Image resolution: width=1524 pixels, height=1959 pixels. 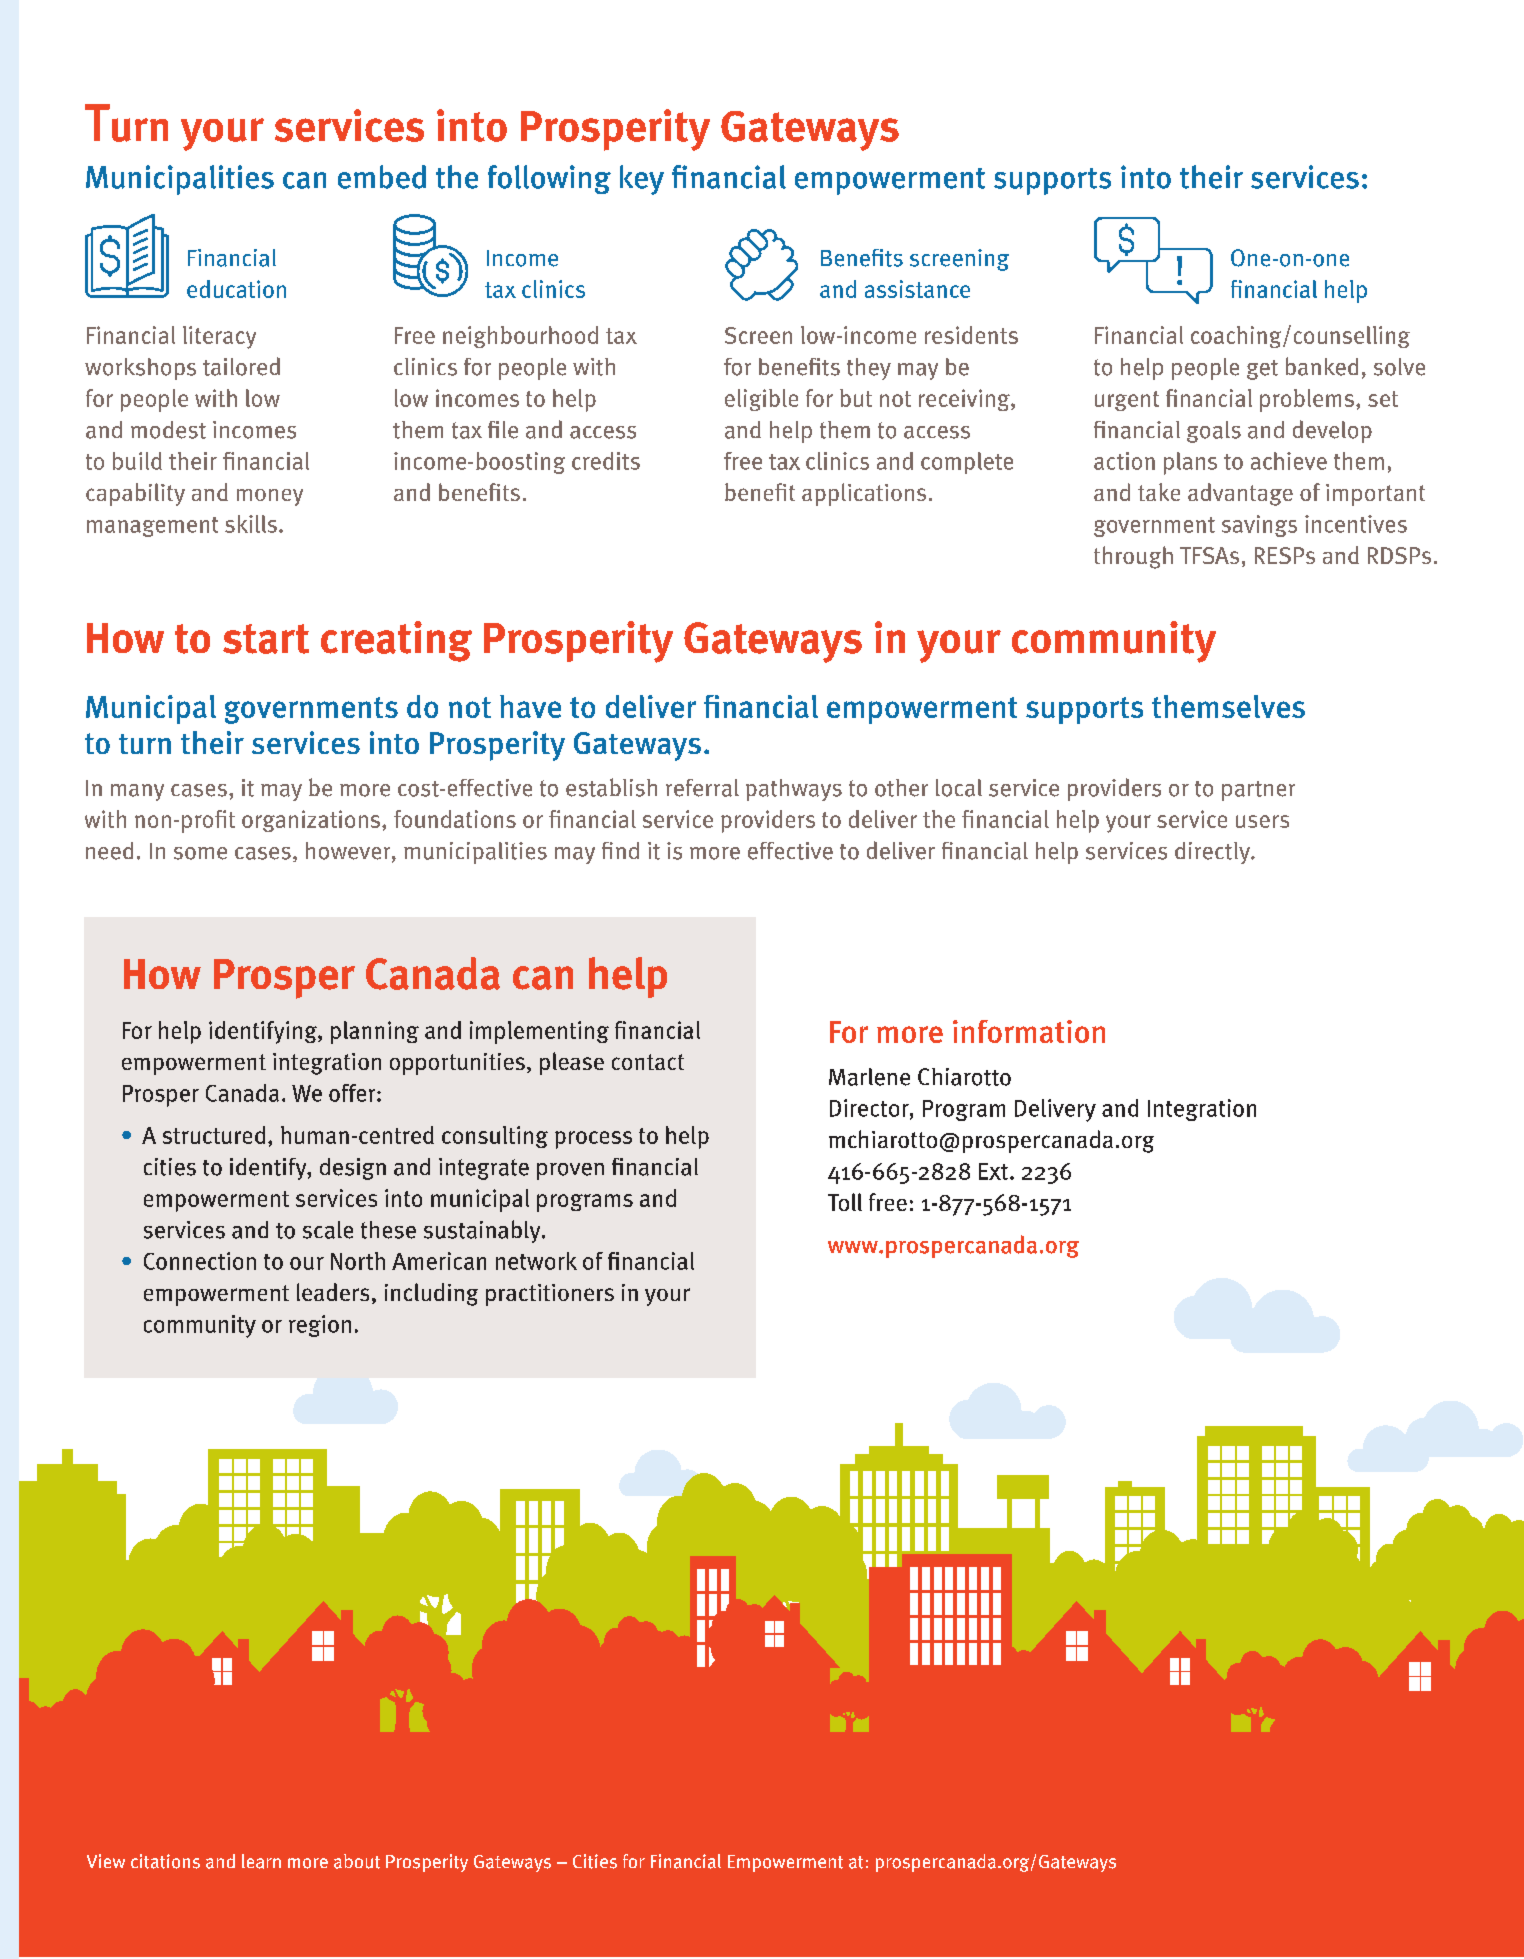 I want to click on practitioners, so click(x=550, y=1295).
